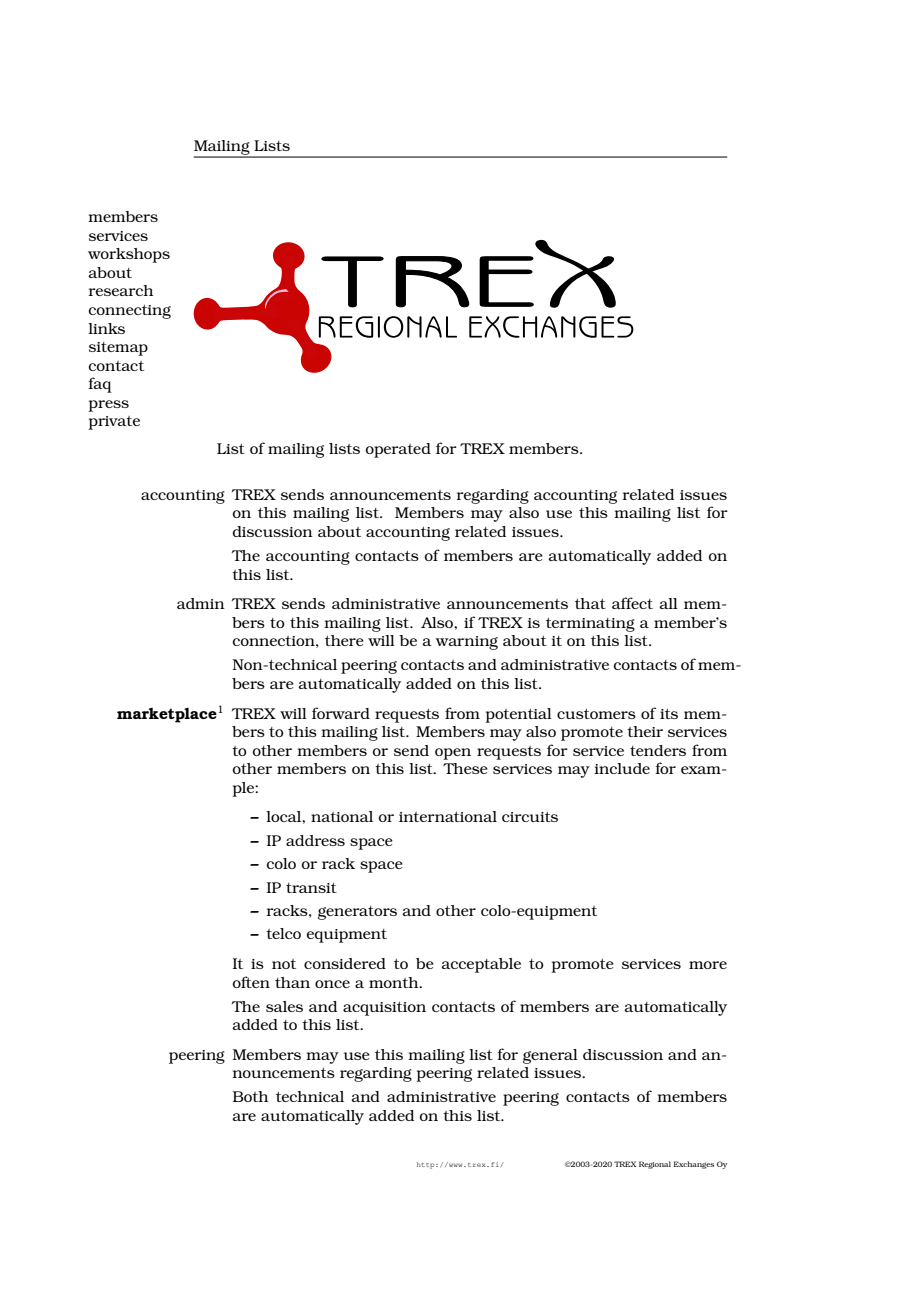  What do you see at coordinates (467, 643) in the screenshot?
I see `warning` at bounding box center [467, 643].
